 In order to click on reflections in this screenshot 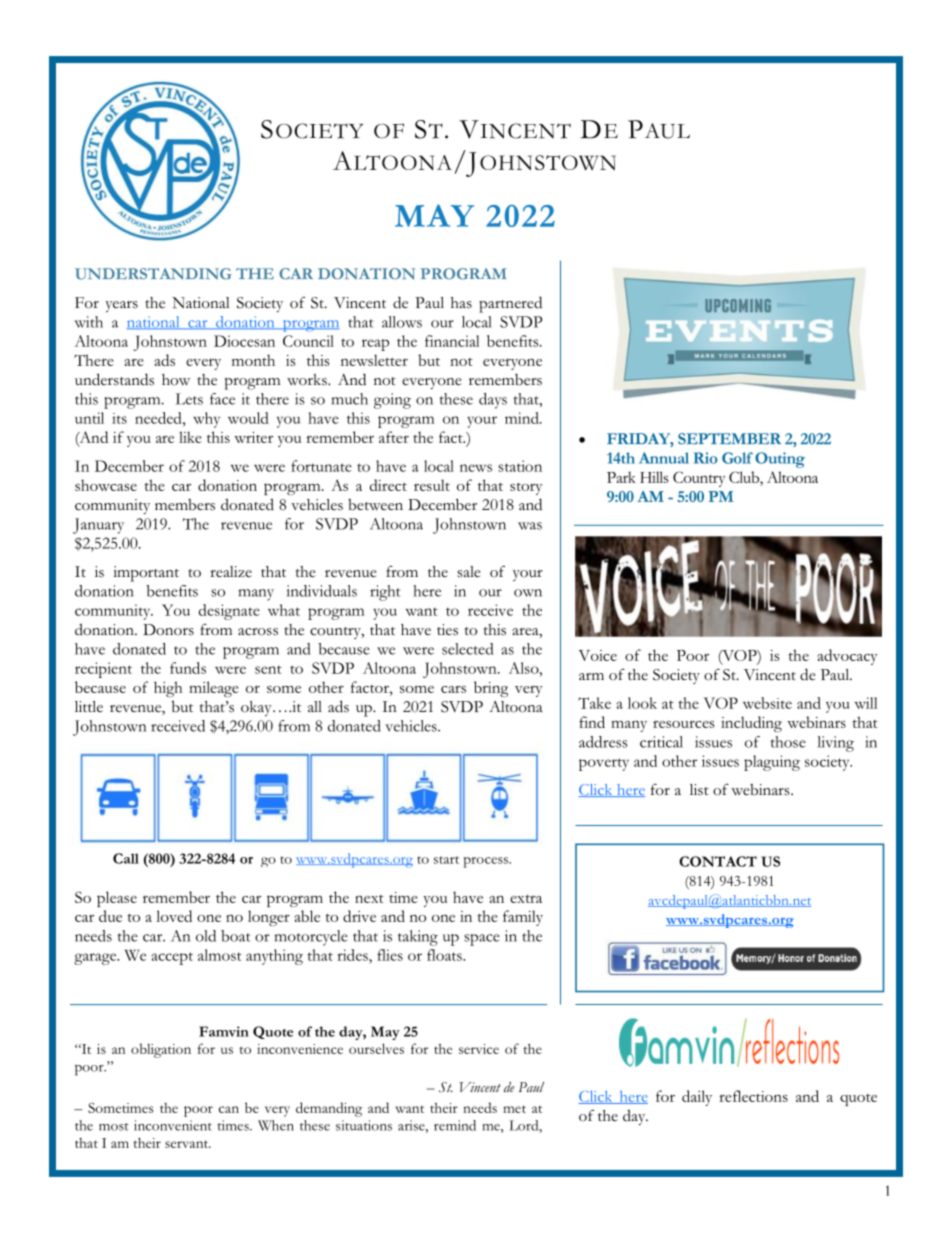, I will do `click(753, 1096)`.
